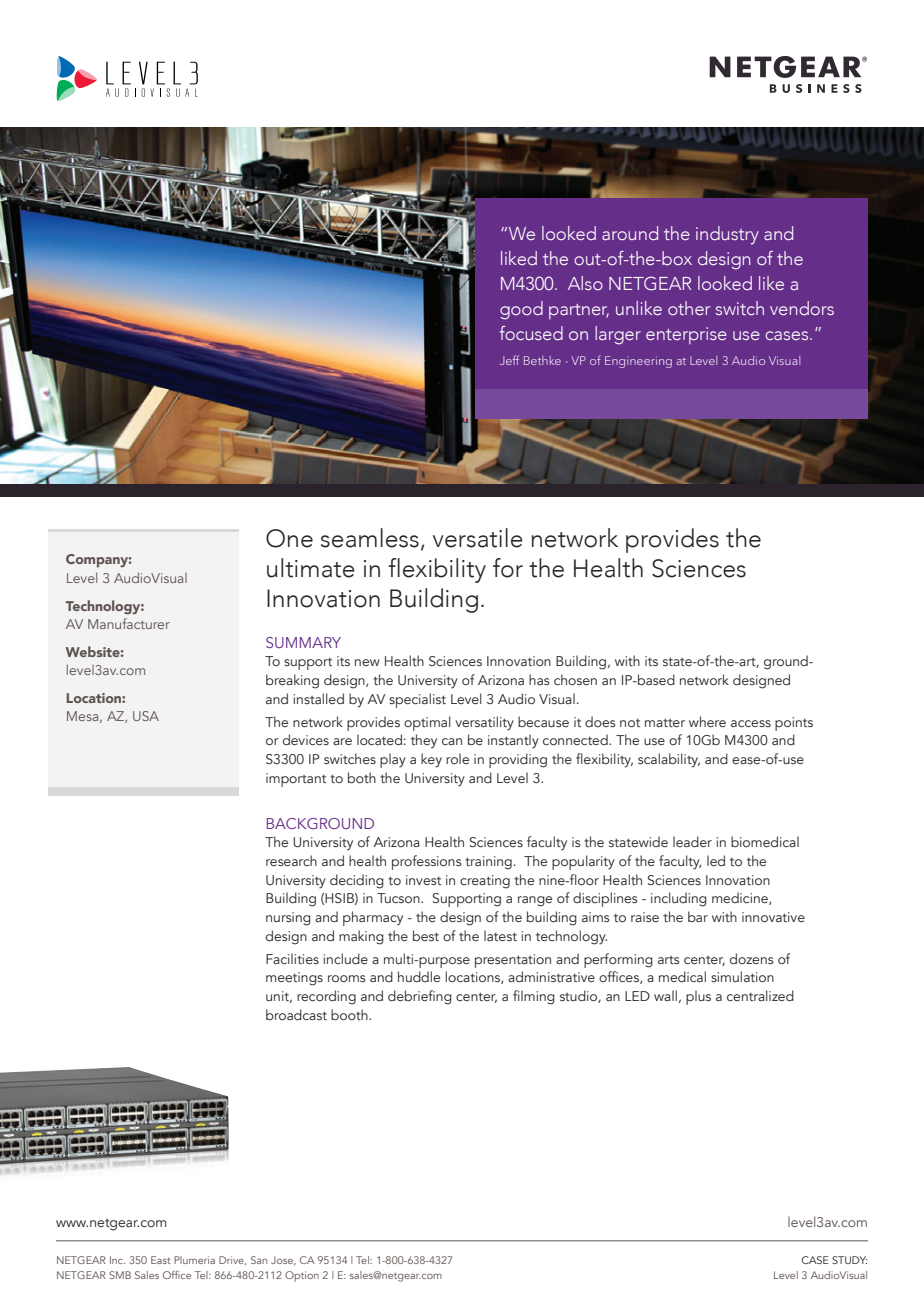 Image resolution: width=924 pixels, height=1308 pixels. I want to click on STUDY, so click(849, 1260).
